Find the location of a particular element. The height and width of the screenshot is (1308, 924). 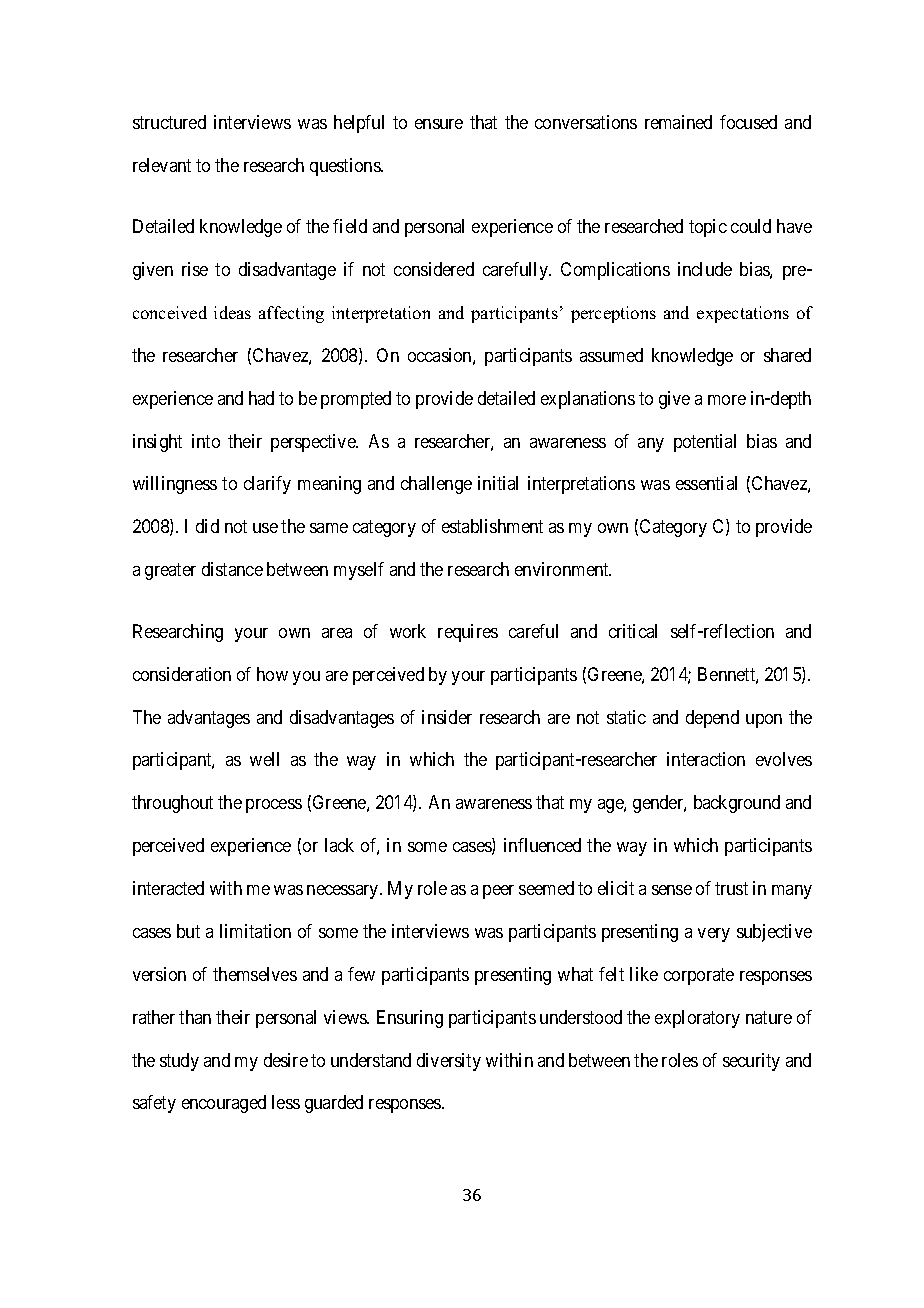

ensure is located at coordinates (439, 124).
